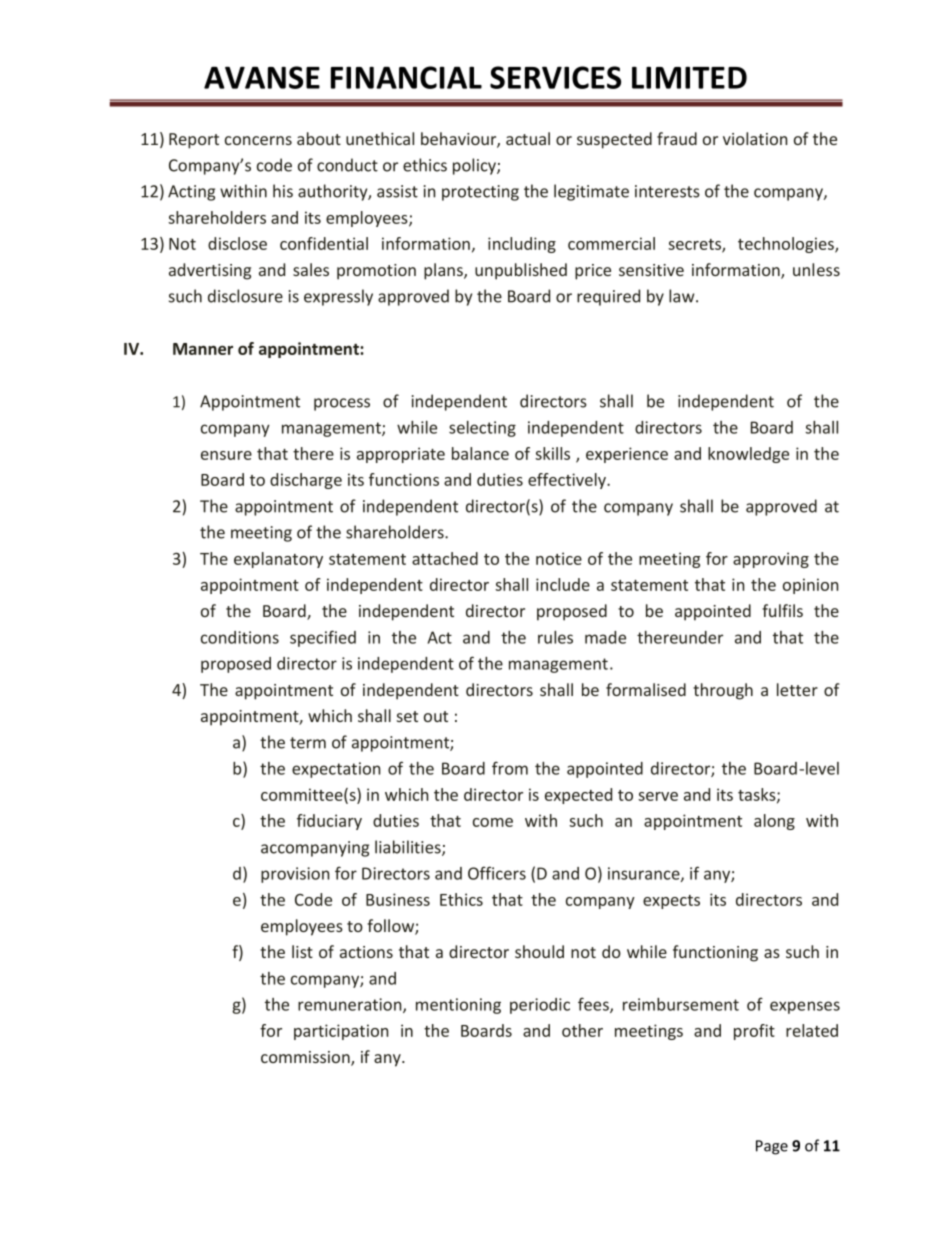  Describe the element at coordinates (555, 637) in the screenshot. I see `rules` at that location.
